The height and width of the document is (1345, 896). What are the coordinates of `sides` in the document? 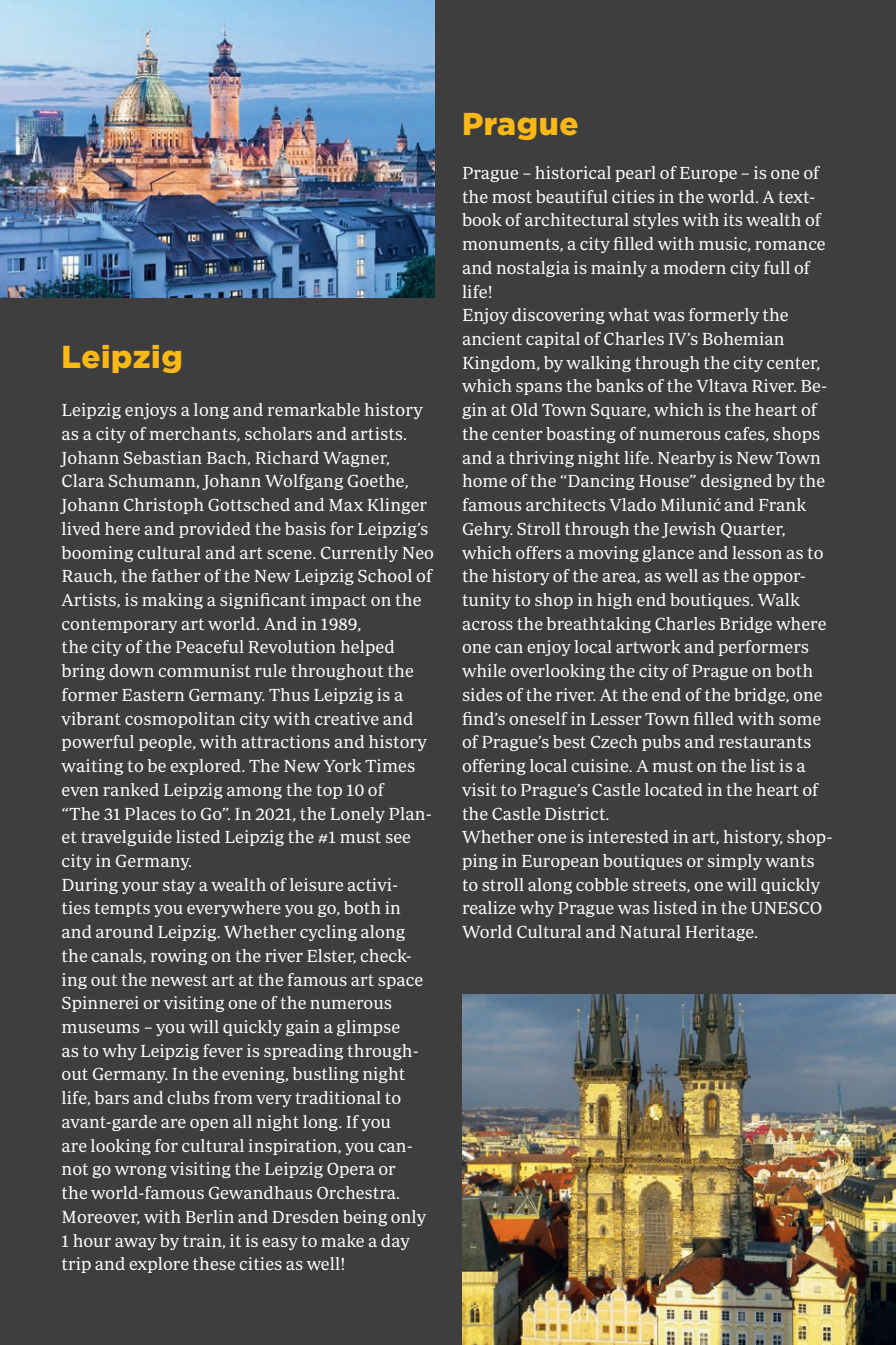 It's located at (482, 694).
